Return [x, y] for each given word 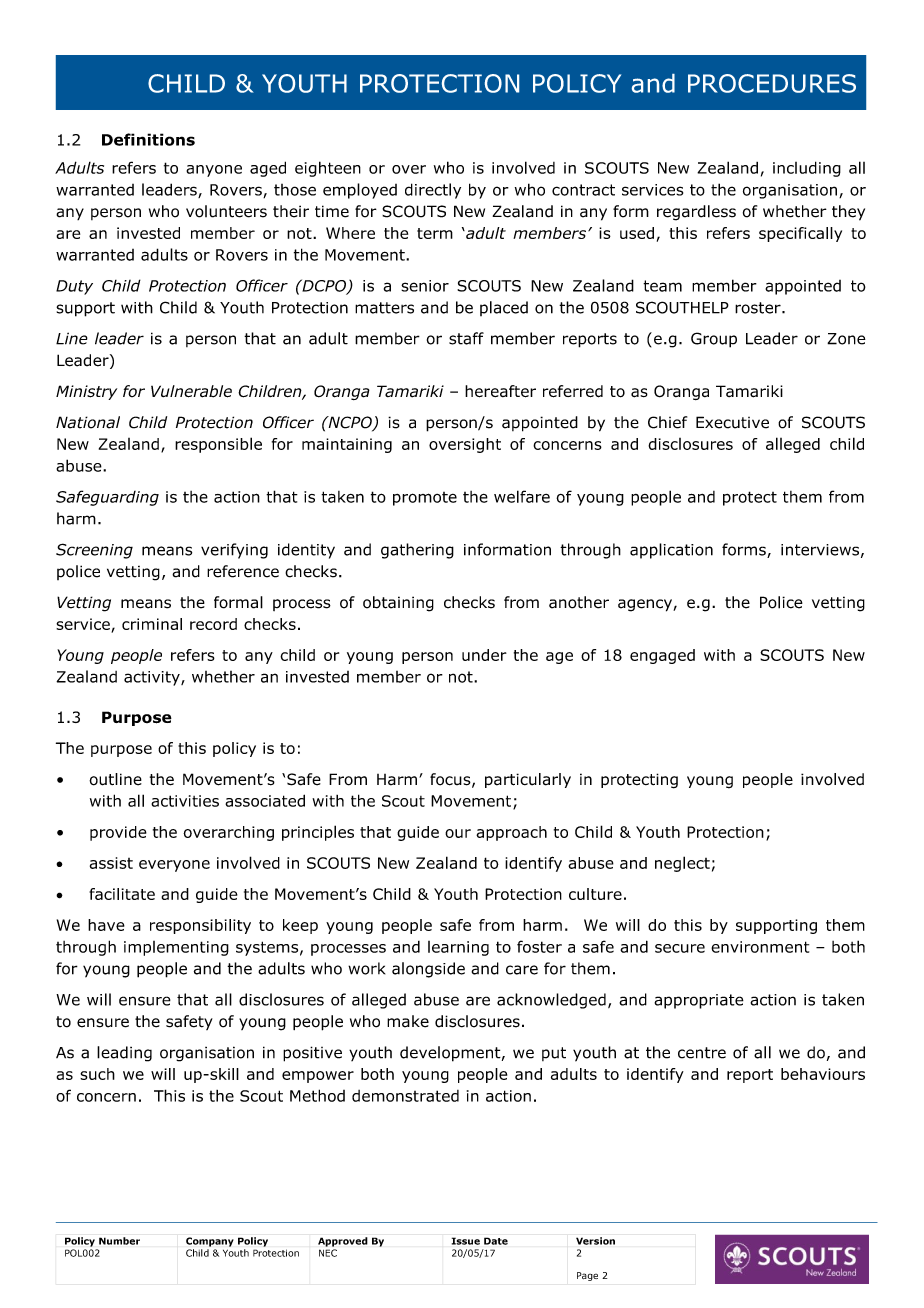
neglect [682, 864]
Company [210, 1242]
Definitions [148, 139]
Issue [466, 1241]
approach [511, 833]
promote [425, 499]
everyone [174, 866]
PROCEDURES [772, 83]
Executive [732, 422]
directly [433, 191]
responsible [218, 445]
